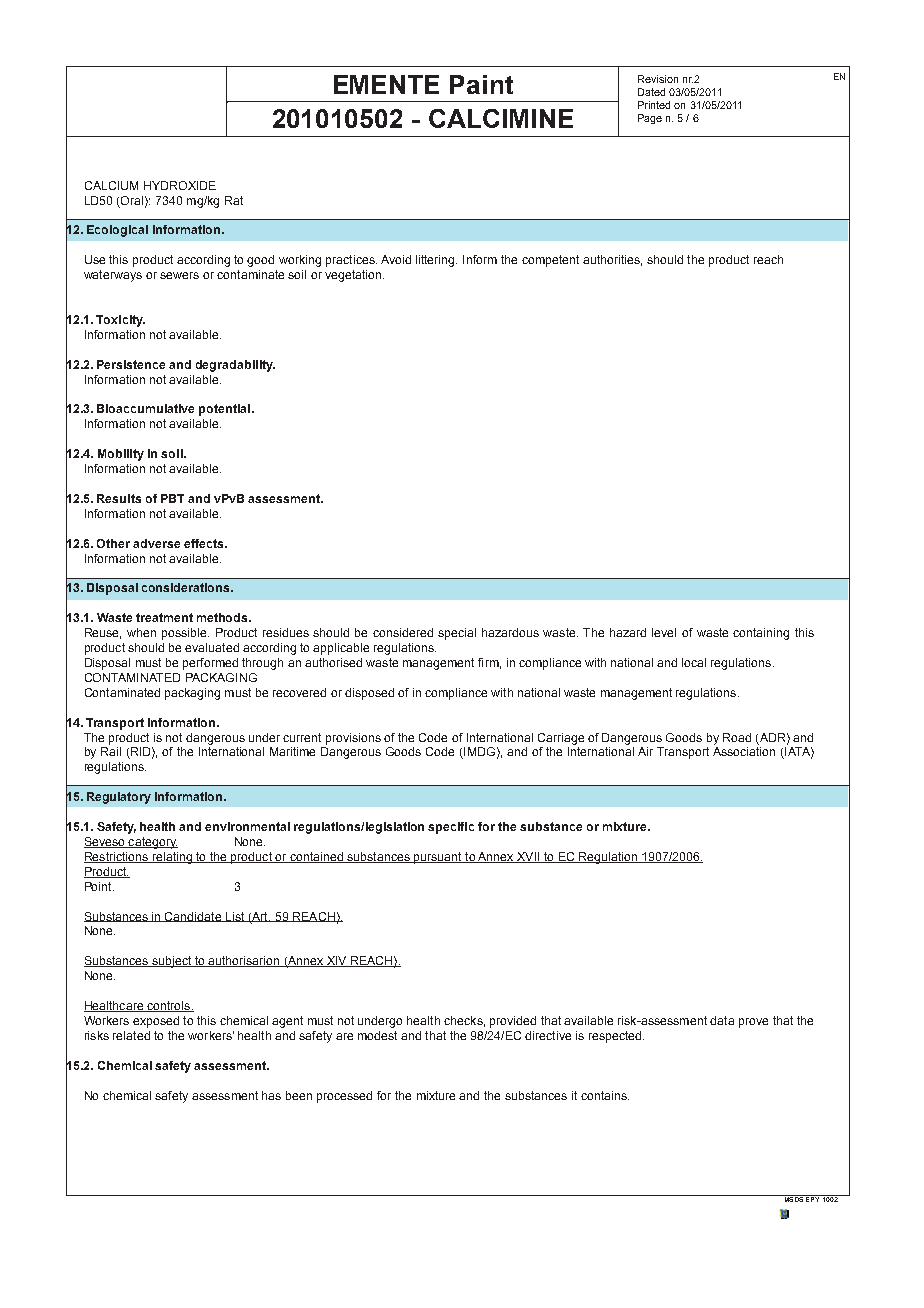 Image resolution: width=924 pixels, height=1308 pixels. What do you see at coordinates (794, 1198) in the screenshot?
I see `MSDS` at bounding box center [794, 1198].
